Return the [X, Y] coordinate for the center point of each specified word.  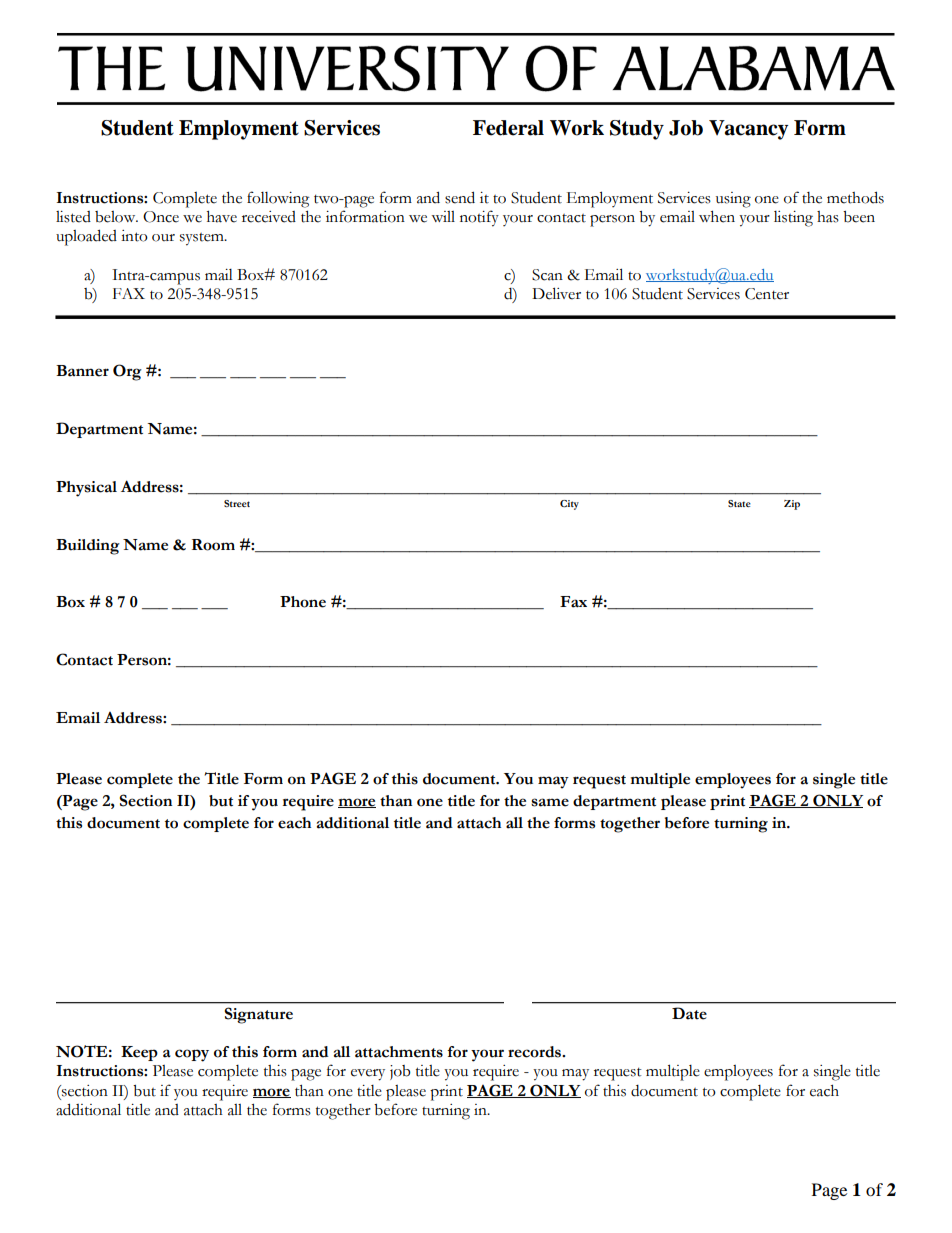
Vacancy [748, 130]
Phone [303, 602]
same [550, 802]
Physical [86, 489]
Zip [792, 505]
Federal [508, 128]
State [739, 503]
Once [161, 217]
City [569, 505]
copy [192, 1055]
